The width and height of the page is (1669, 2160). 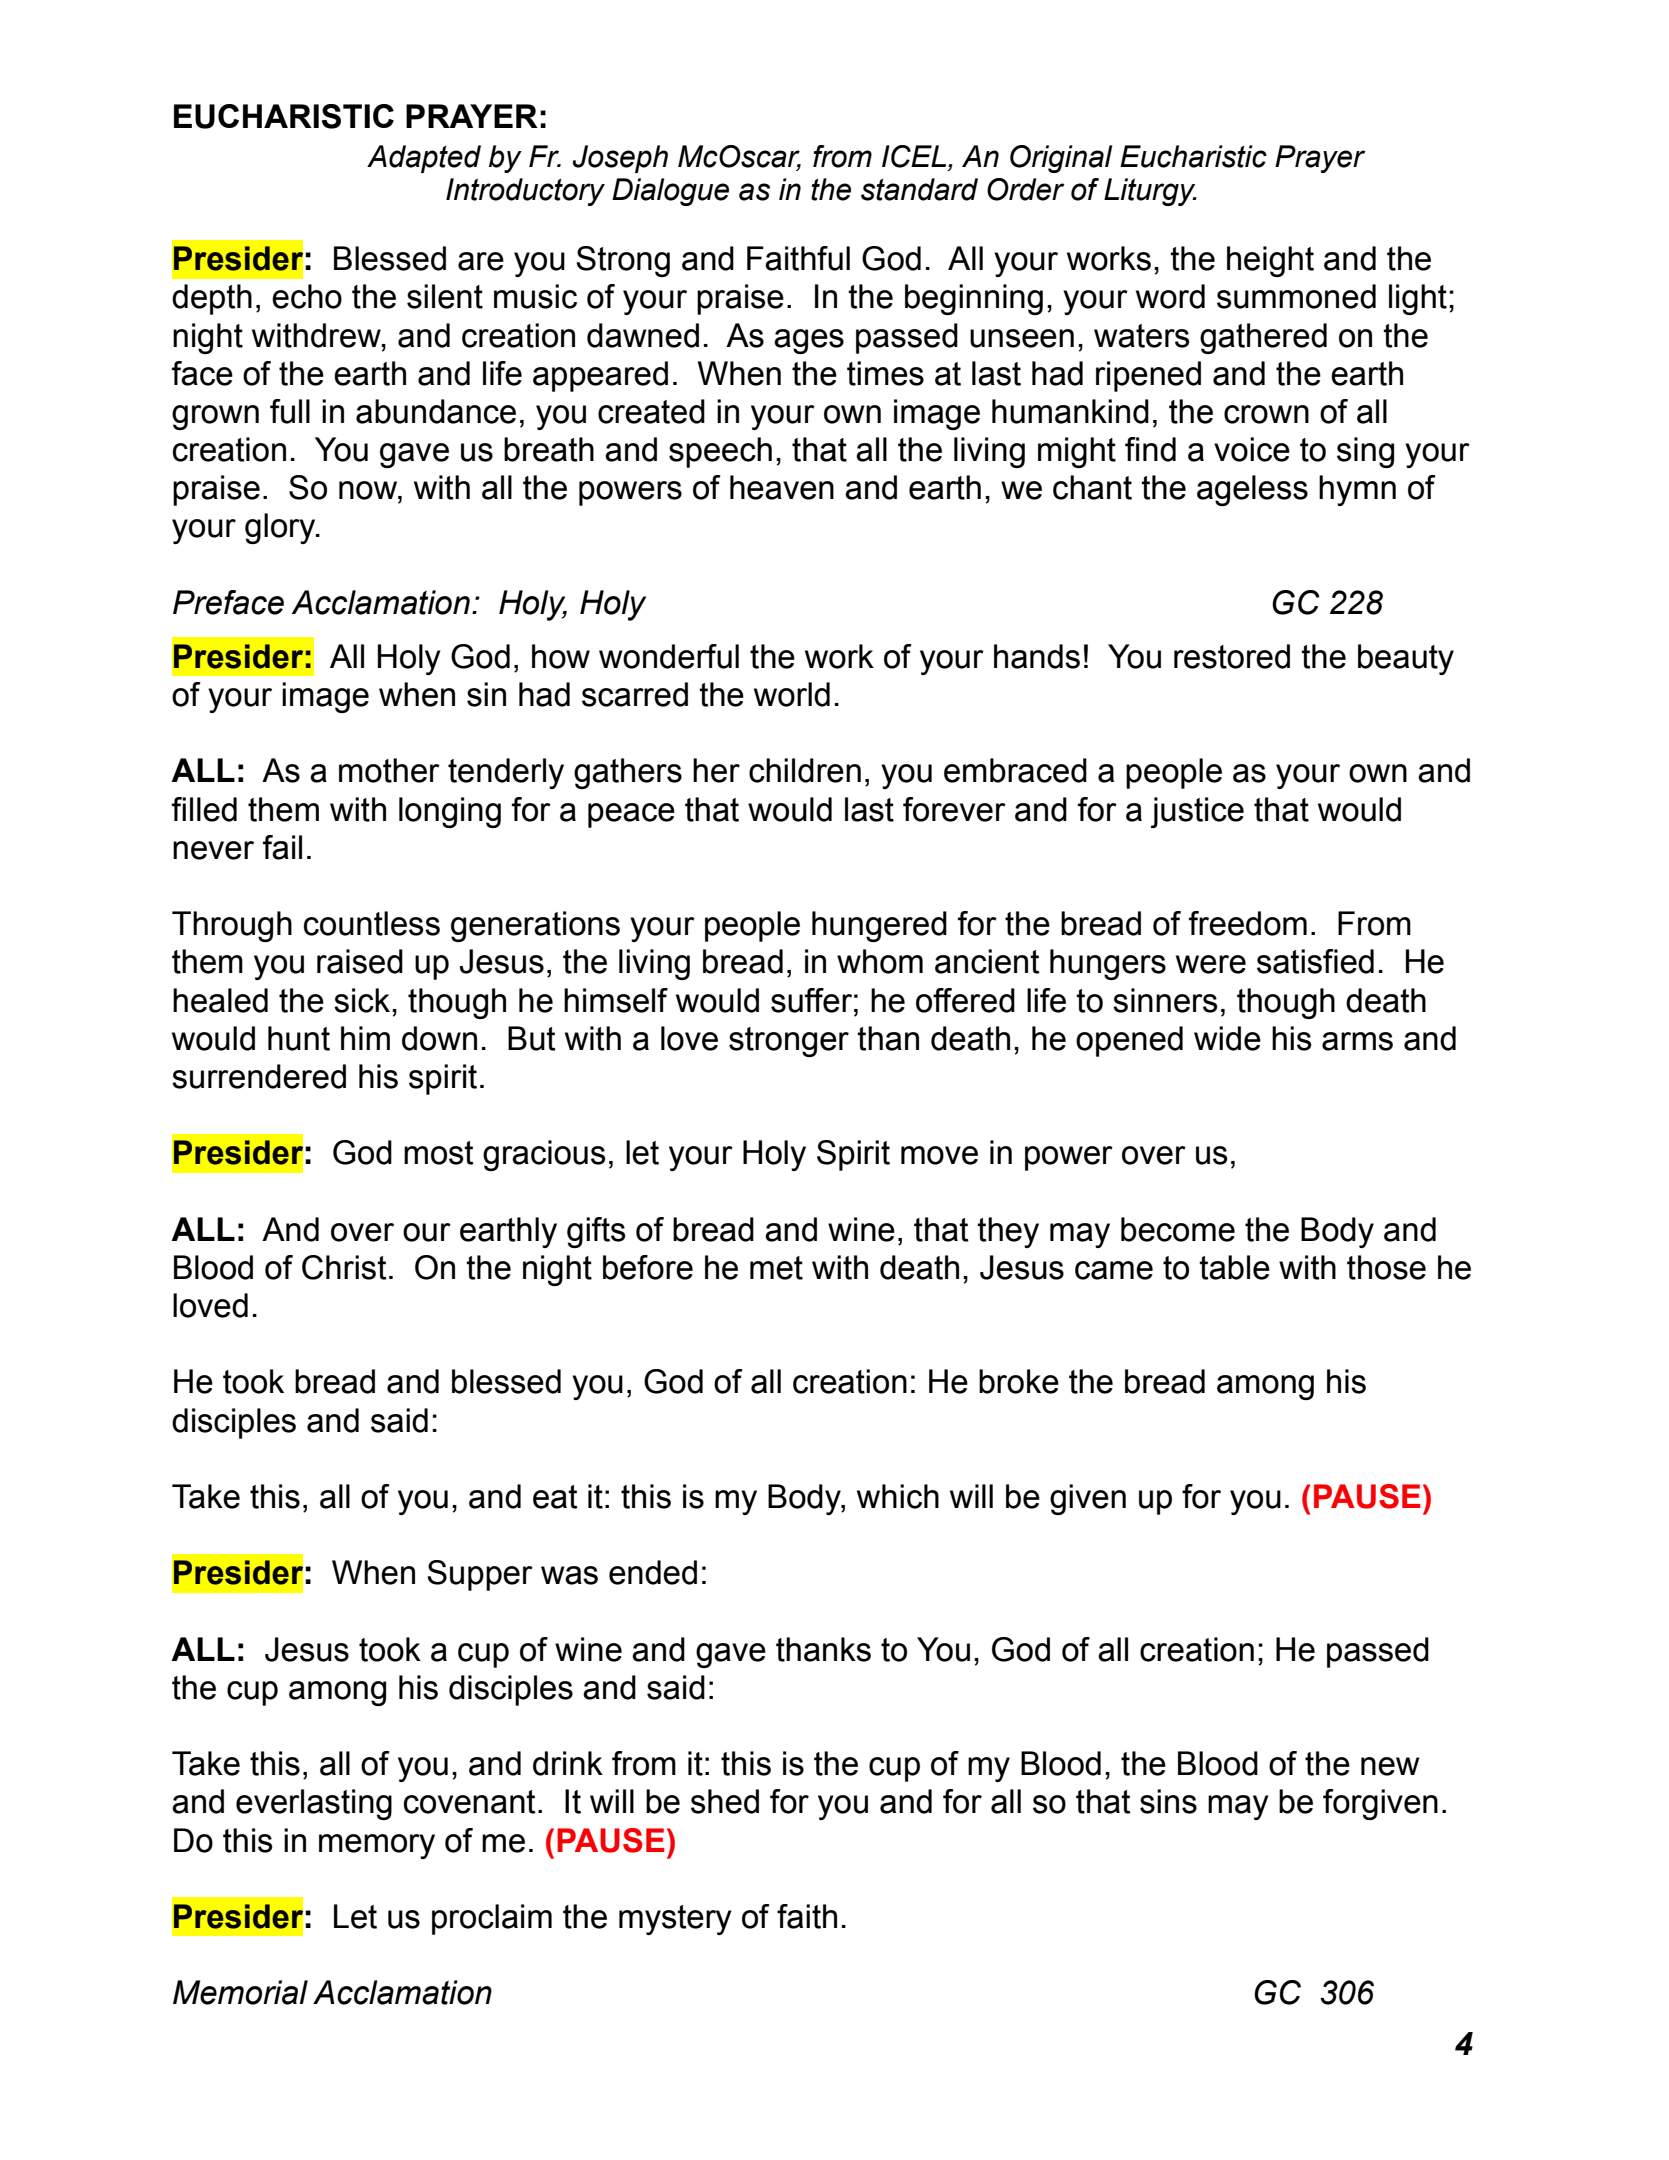 What do you see at coordinates (1270, 261) in the page?
I see `height` at bounding box center [1270, 261].
